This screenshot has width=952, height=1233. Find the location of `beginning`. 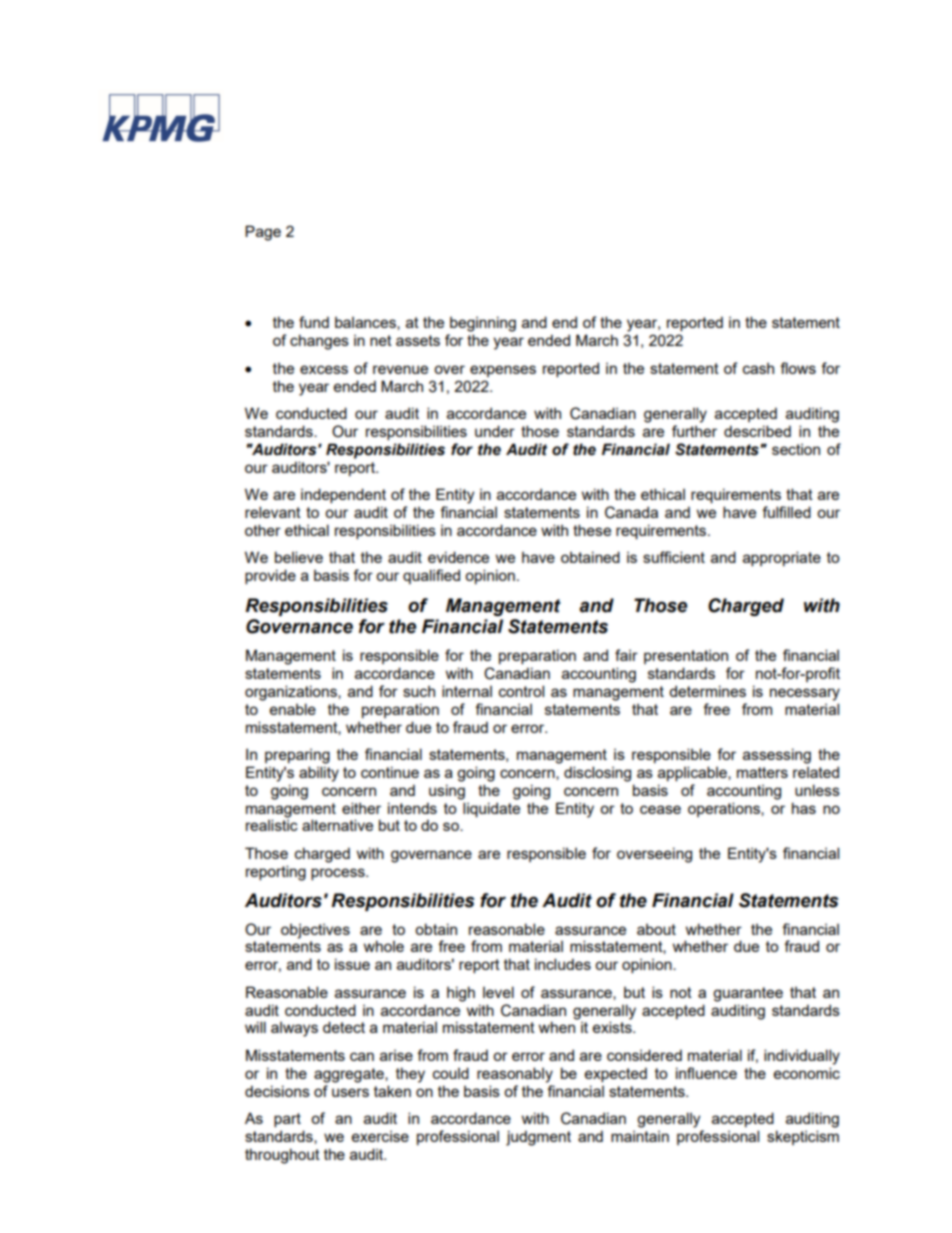

beginning is located at coordinates (483, 324).
